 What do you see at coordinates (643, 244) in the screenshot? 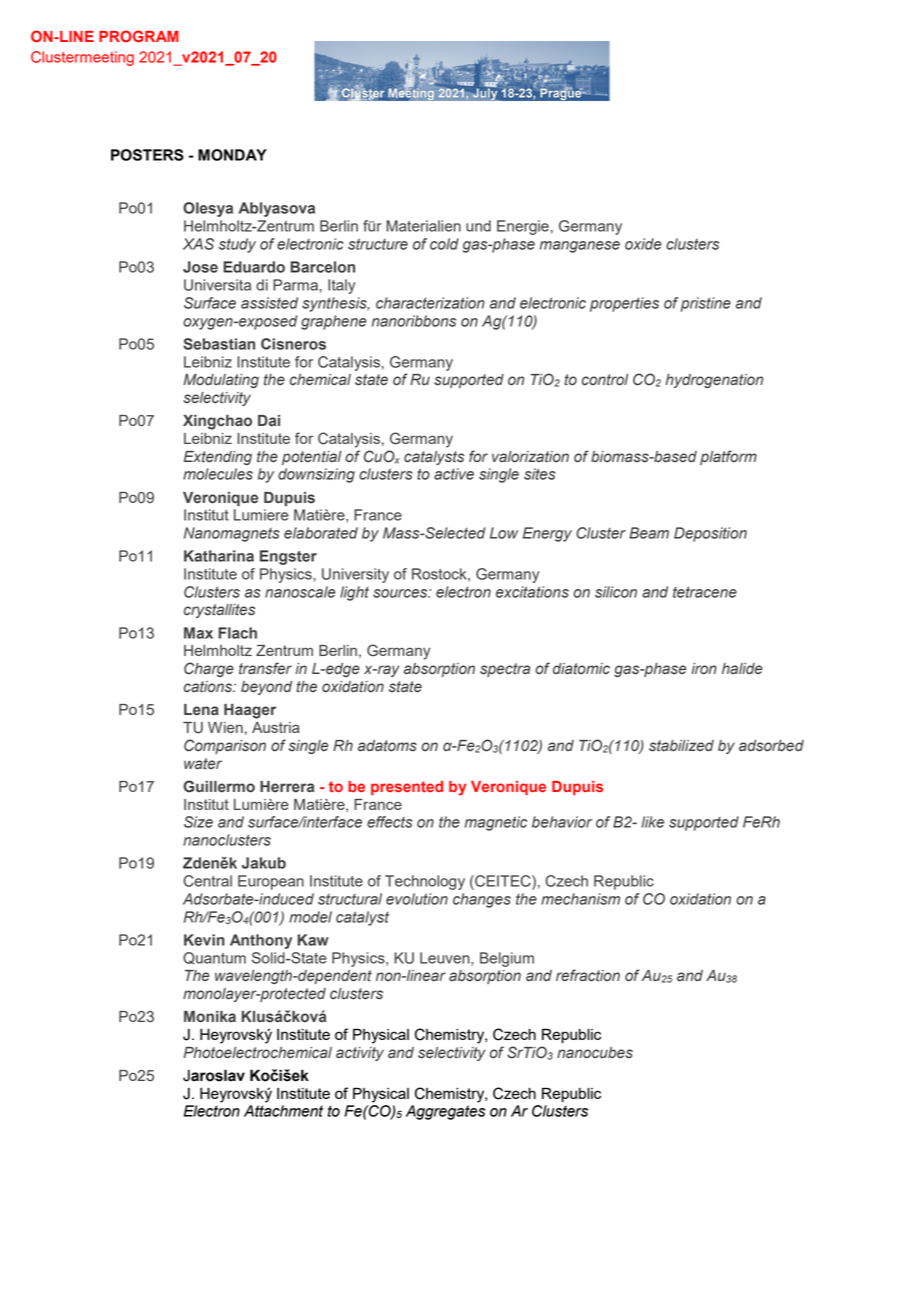
I see `oxide` at bounding box center [643, 244].
